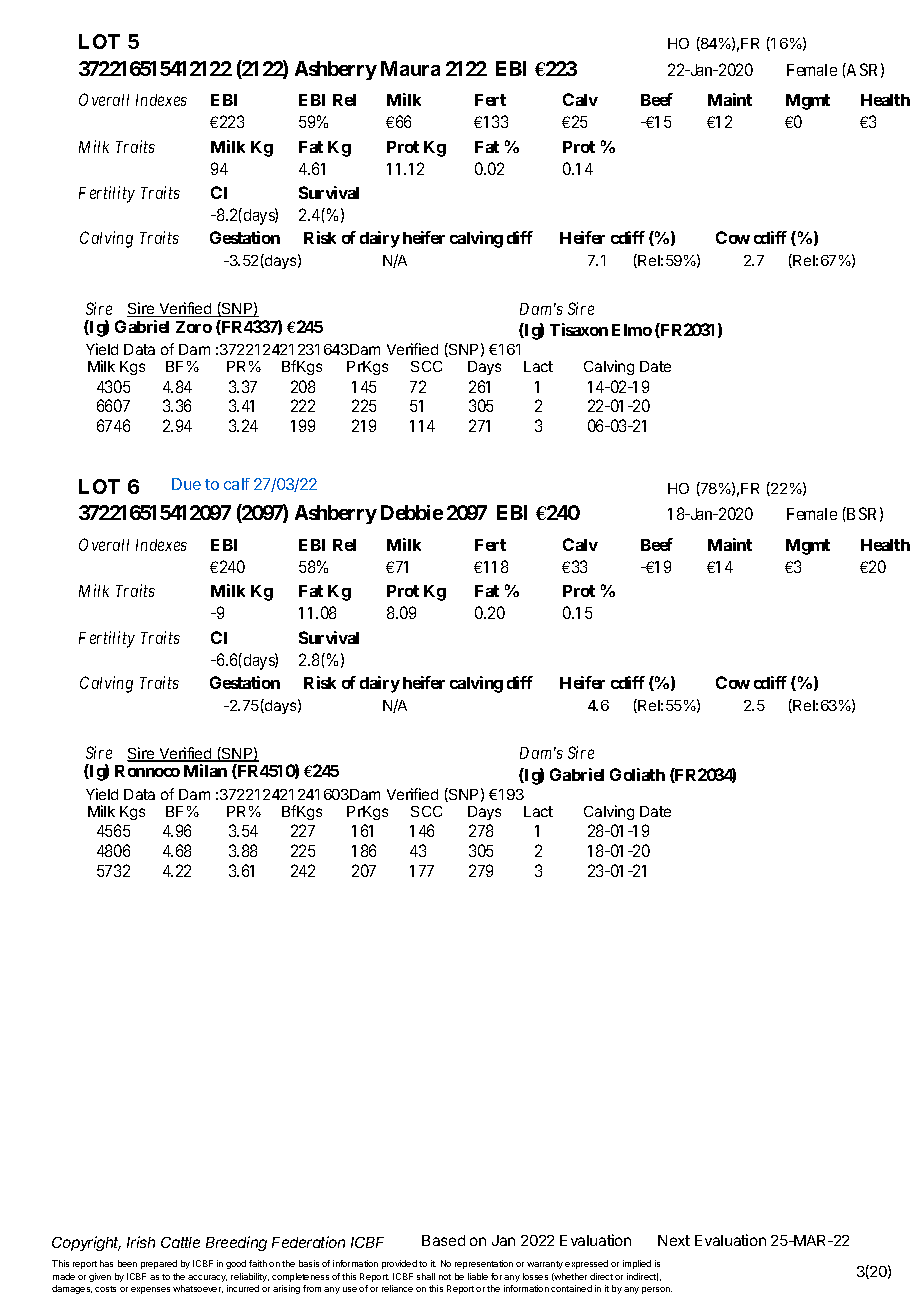 This document has width=924, height=1308. Describe the element at coordinates (127, 1263) in the document. I see `been` at that location.
